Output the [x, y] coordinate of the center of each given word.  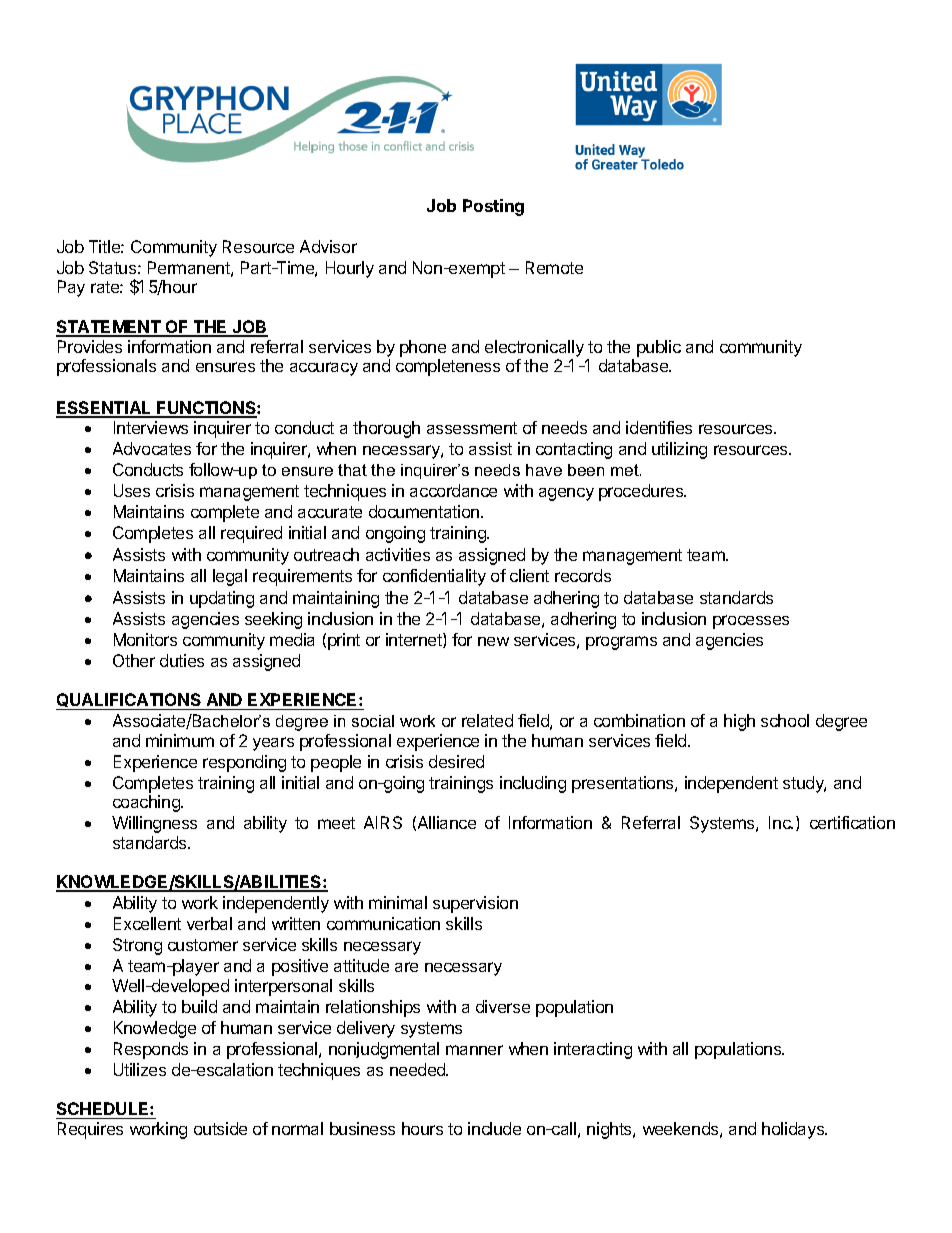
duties [182, 660]
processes [751, 622]
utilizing [679, 450]
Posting [493, 207]
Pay [71, 288]
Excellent [147, 923]
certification [852, 822]
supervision [475, 904]
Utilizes [140, 1069]
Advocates [152, 448]
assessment [472, 428]
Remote [554, 267]
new [493, 641]
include [494, 1128]
